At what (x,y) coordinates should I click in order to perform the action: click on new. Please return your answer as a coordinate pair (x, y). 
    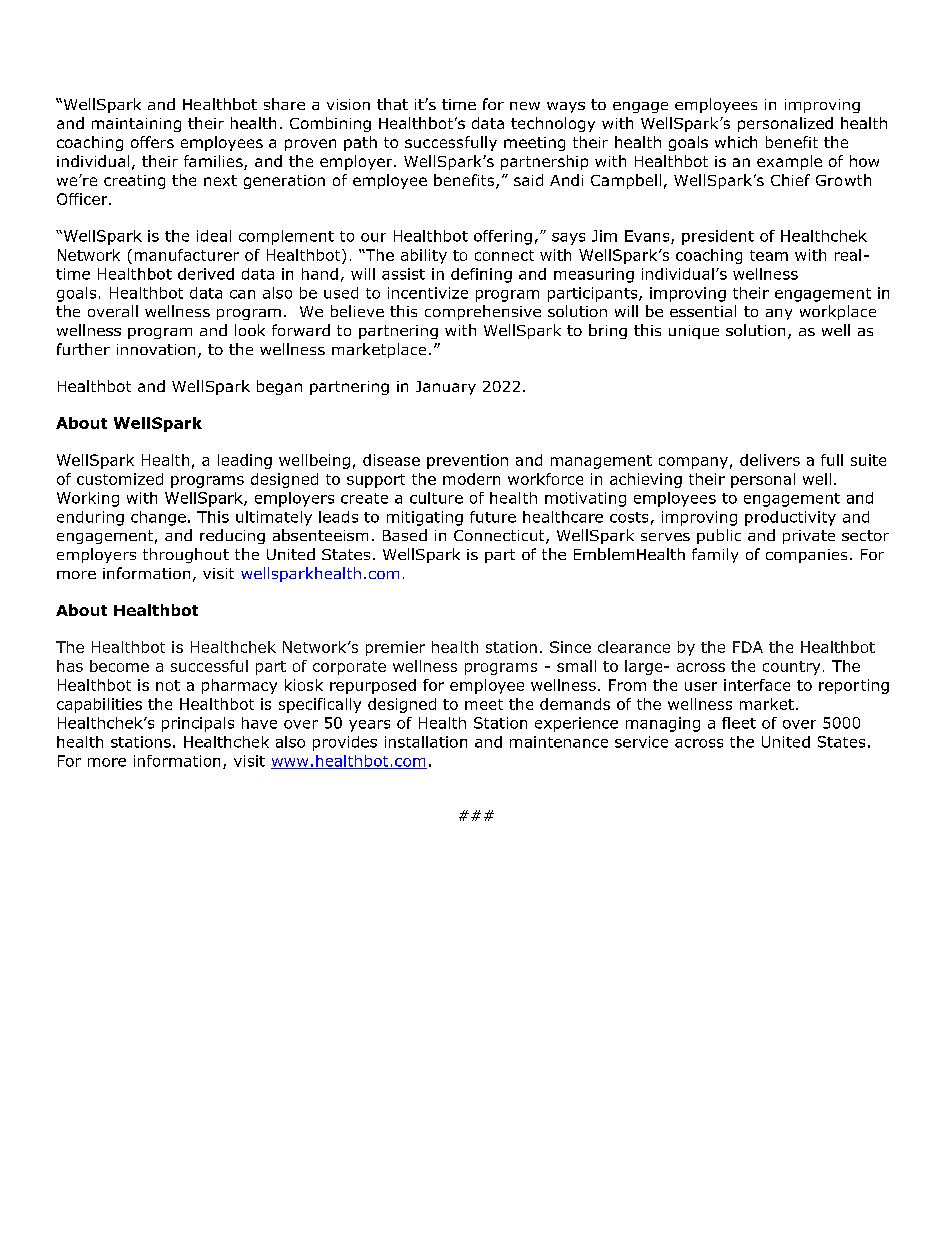
    Looking at the image, I should click on (525, 106).
